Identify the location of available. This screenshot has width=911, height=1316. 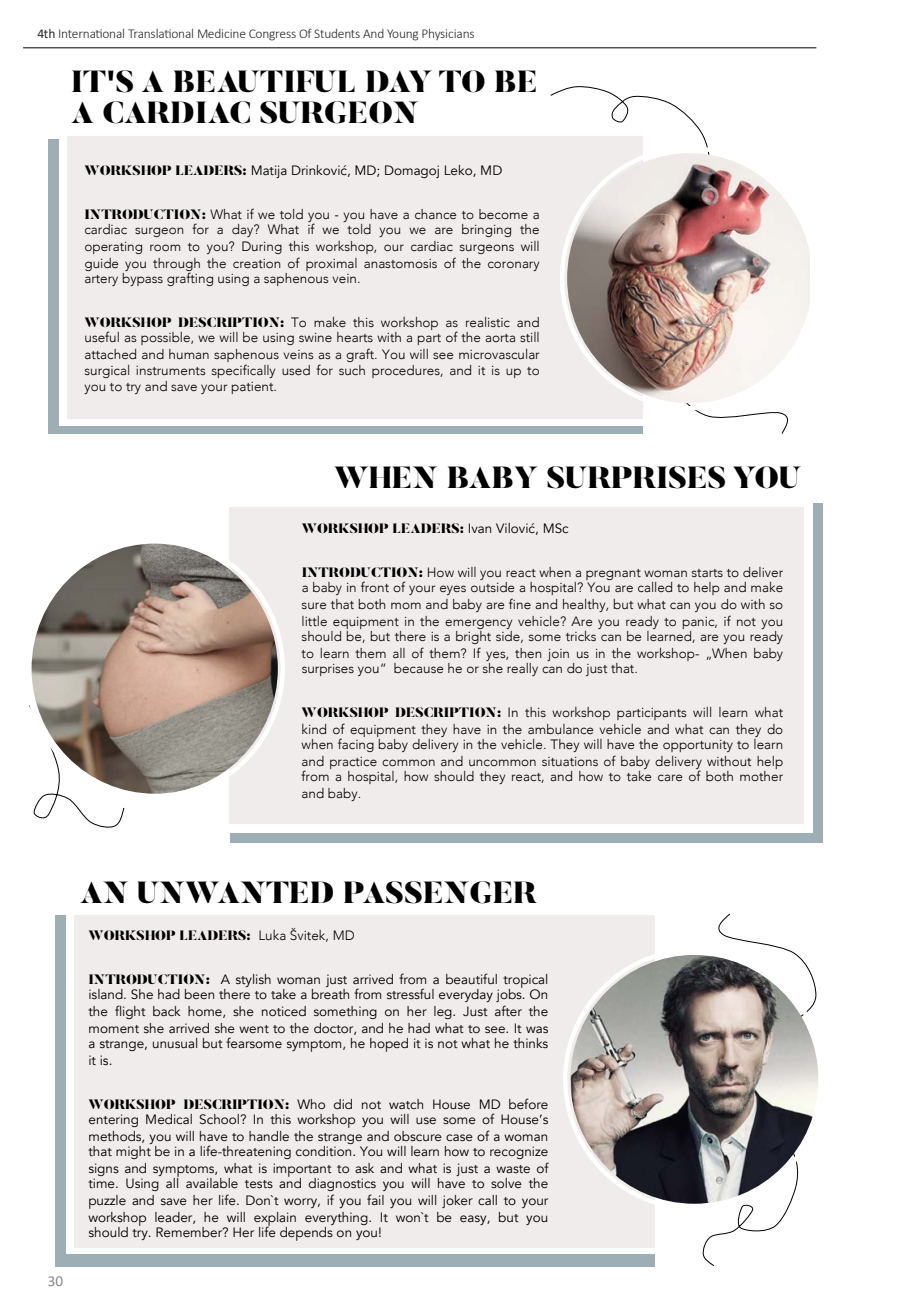
(212, 1183).
